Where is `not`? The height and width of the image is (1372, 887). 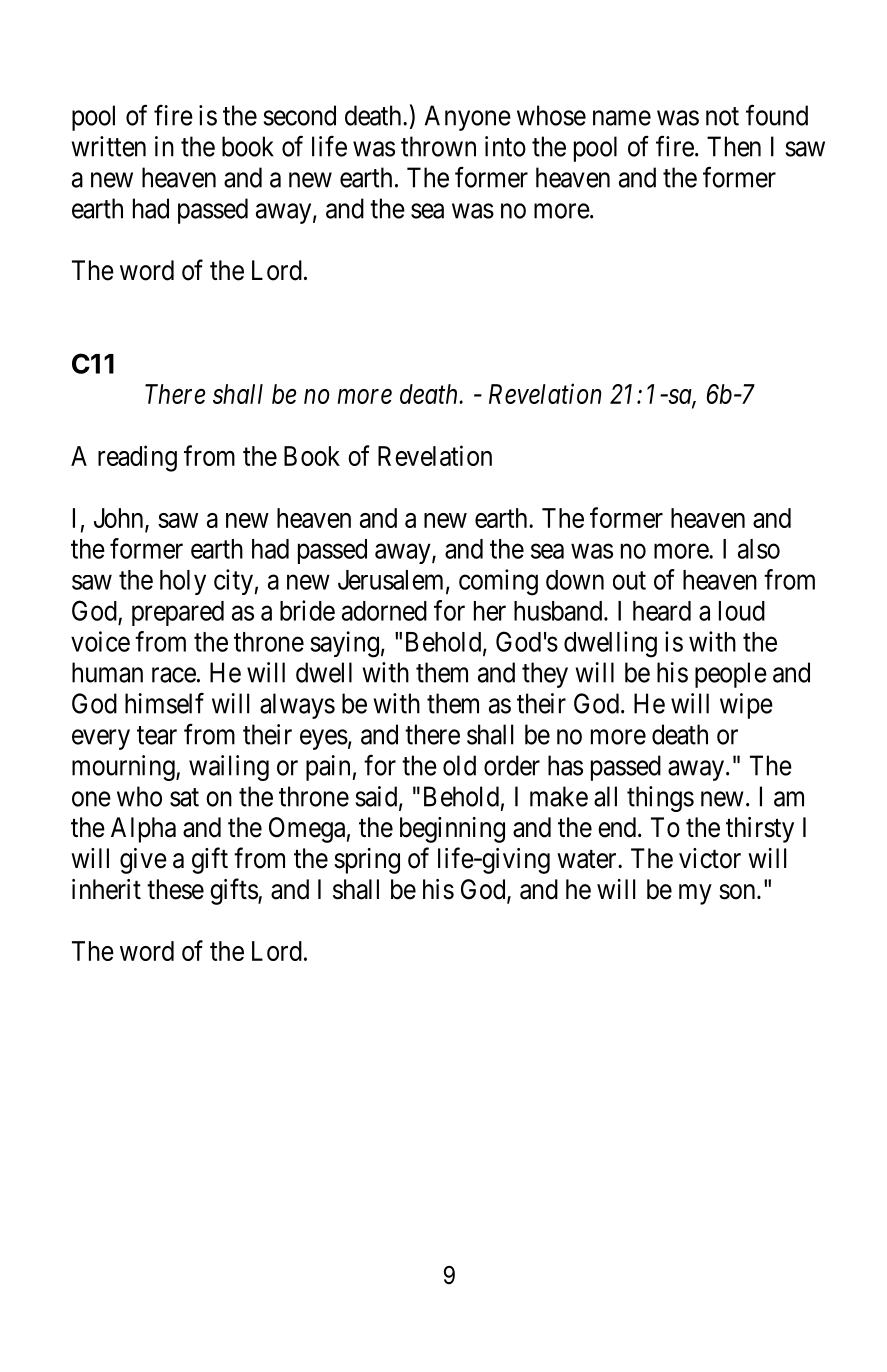
not is located at coordinates (722, 116).
